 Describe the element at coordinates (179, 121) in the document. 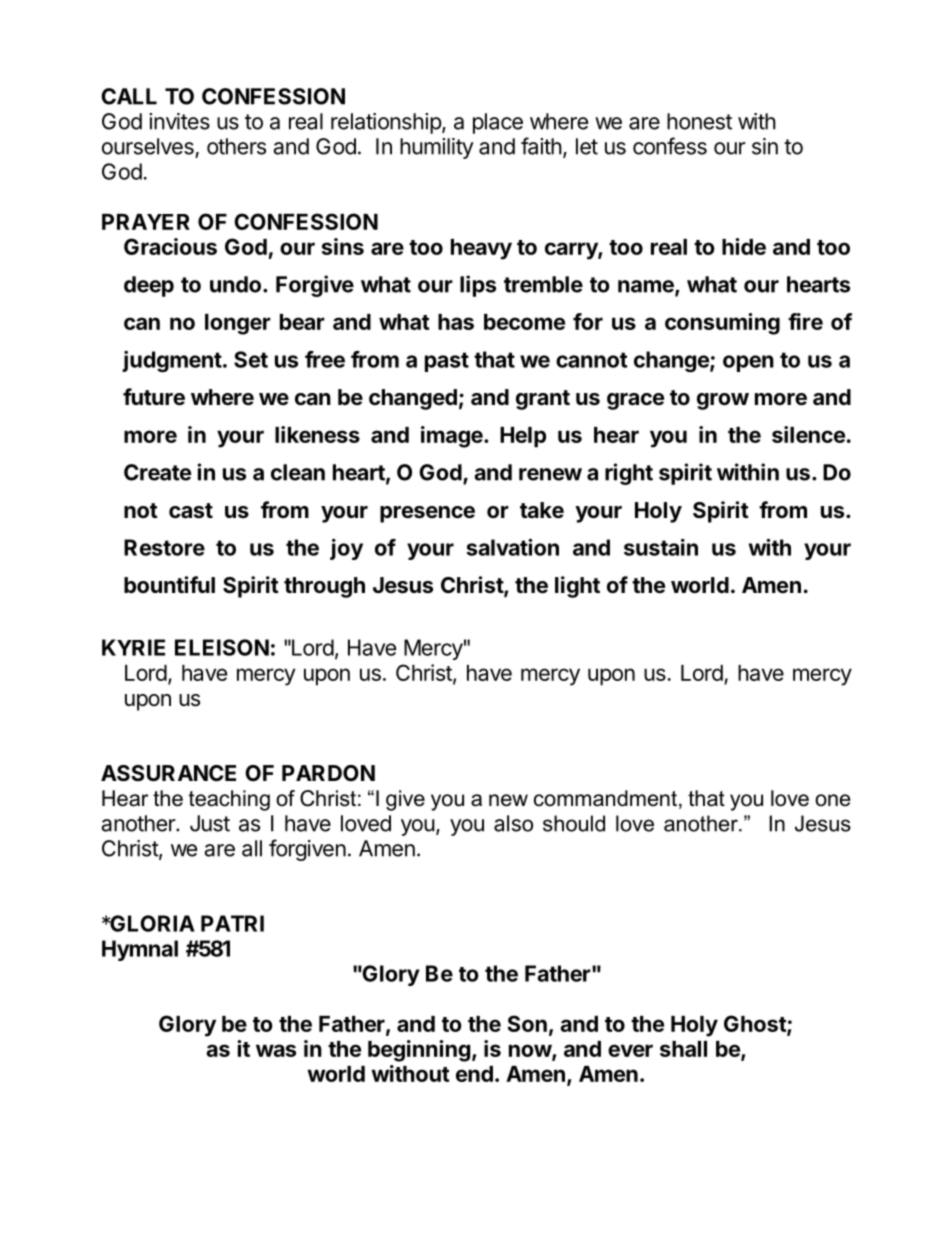

I see `invites` at that location.
